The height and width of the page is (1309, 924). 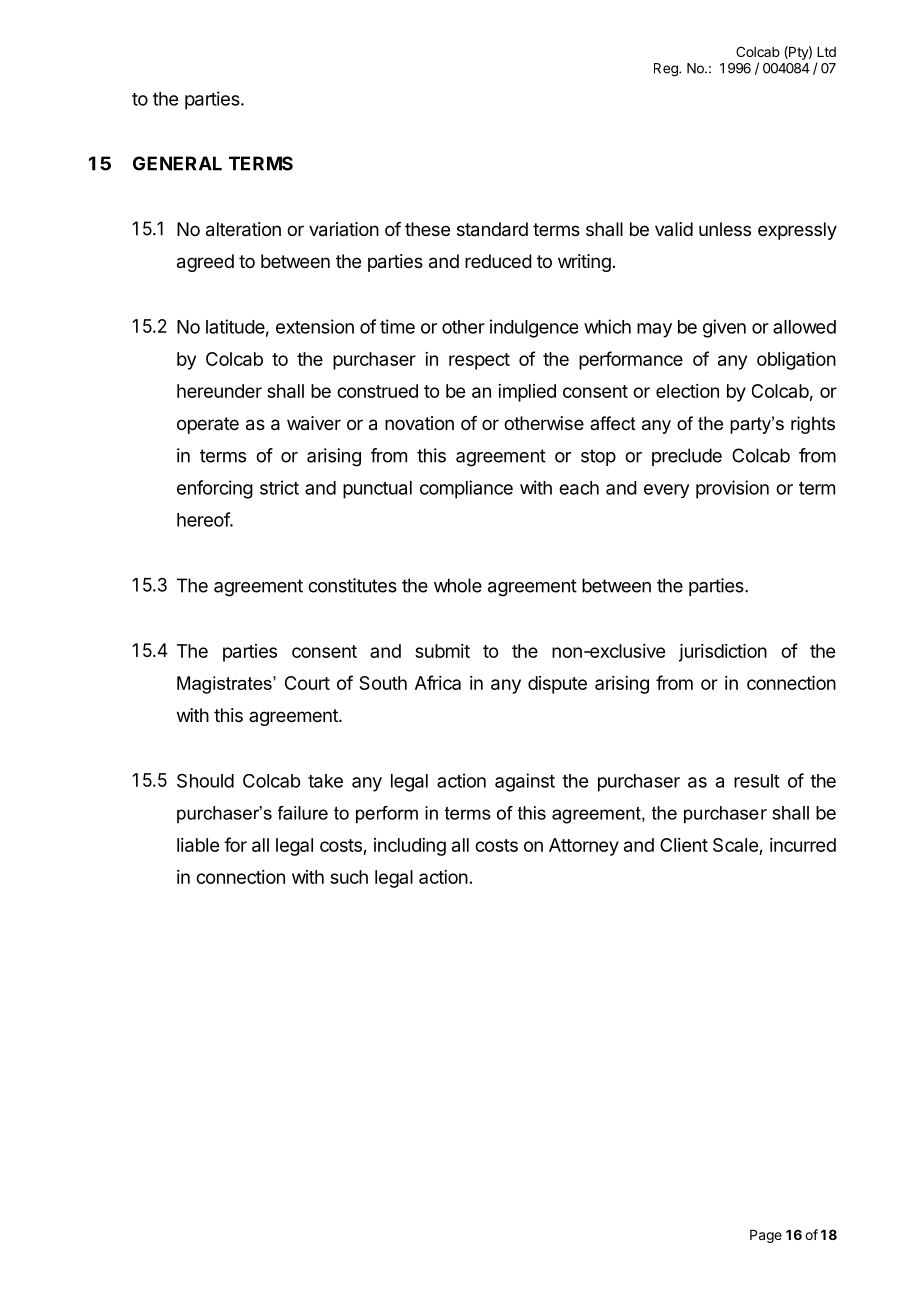 I want to click on Page, so click(x=766, y=1236).
